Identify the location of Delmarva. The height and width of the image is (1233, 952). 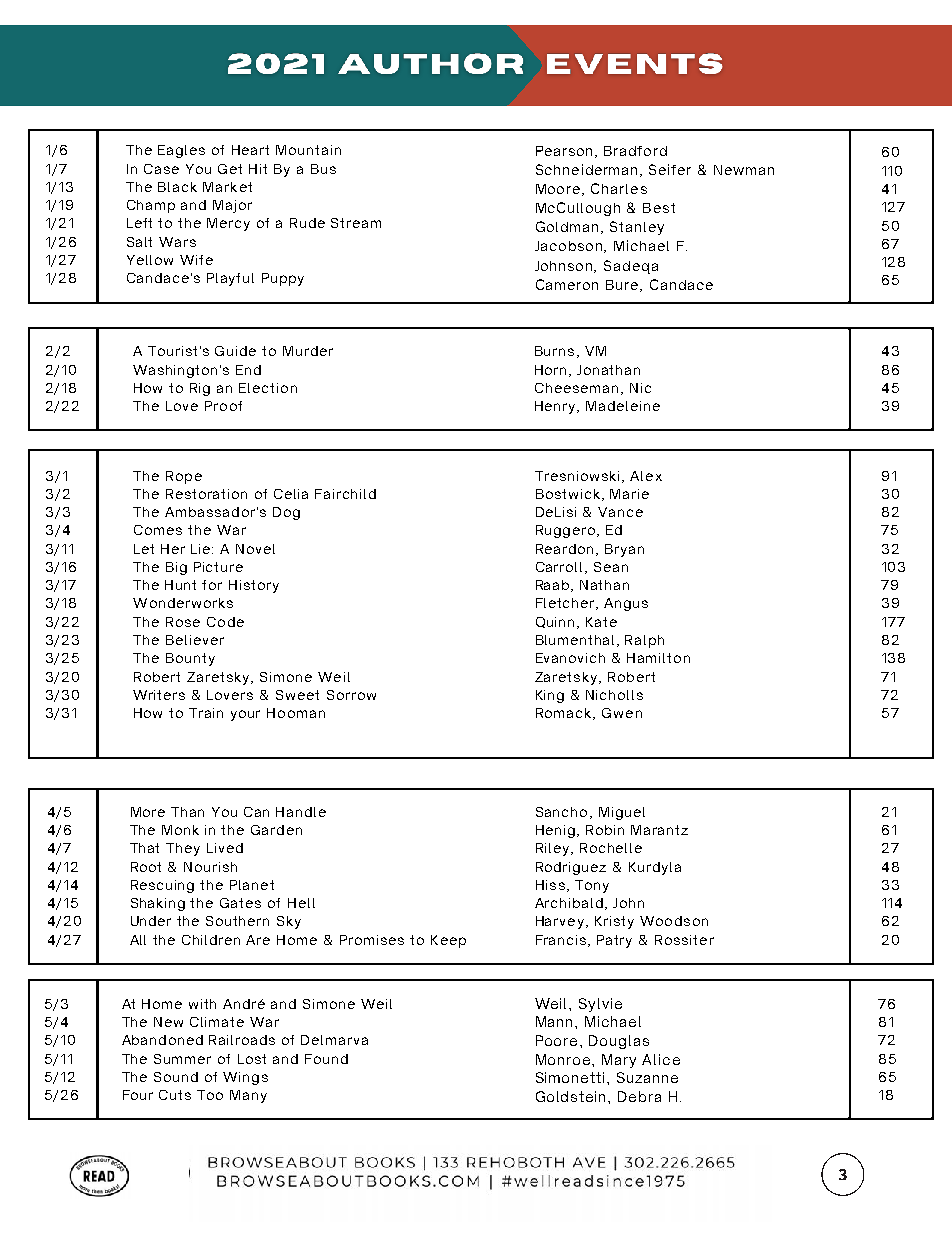
(334, 1040).
